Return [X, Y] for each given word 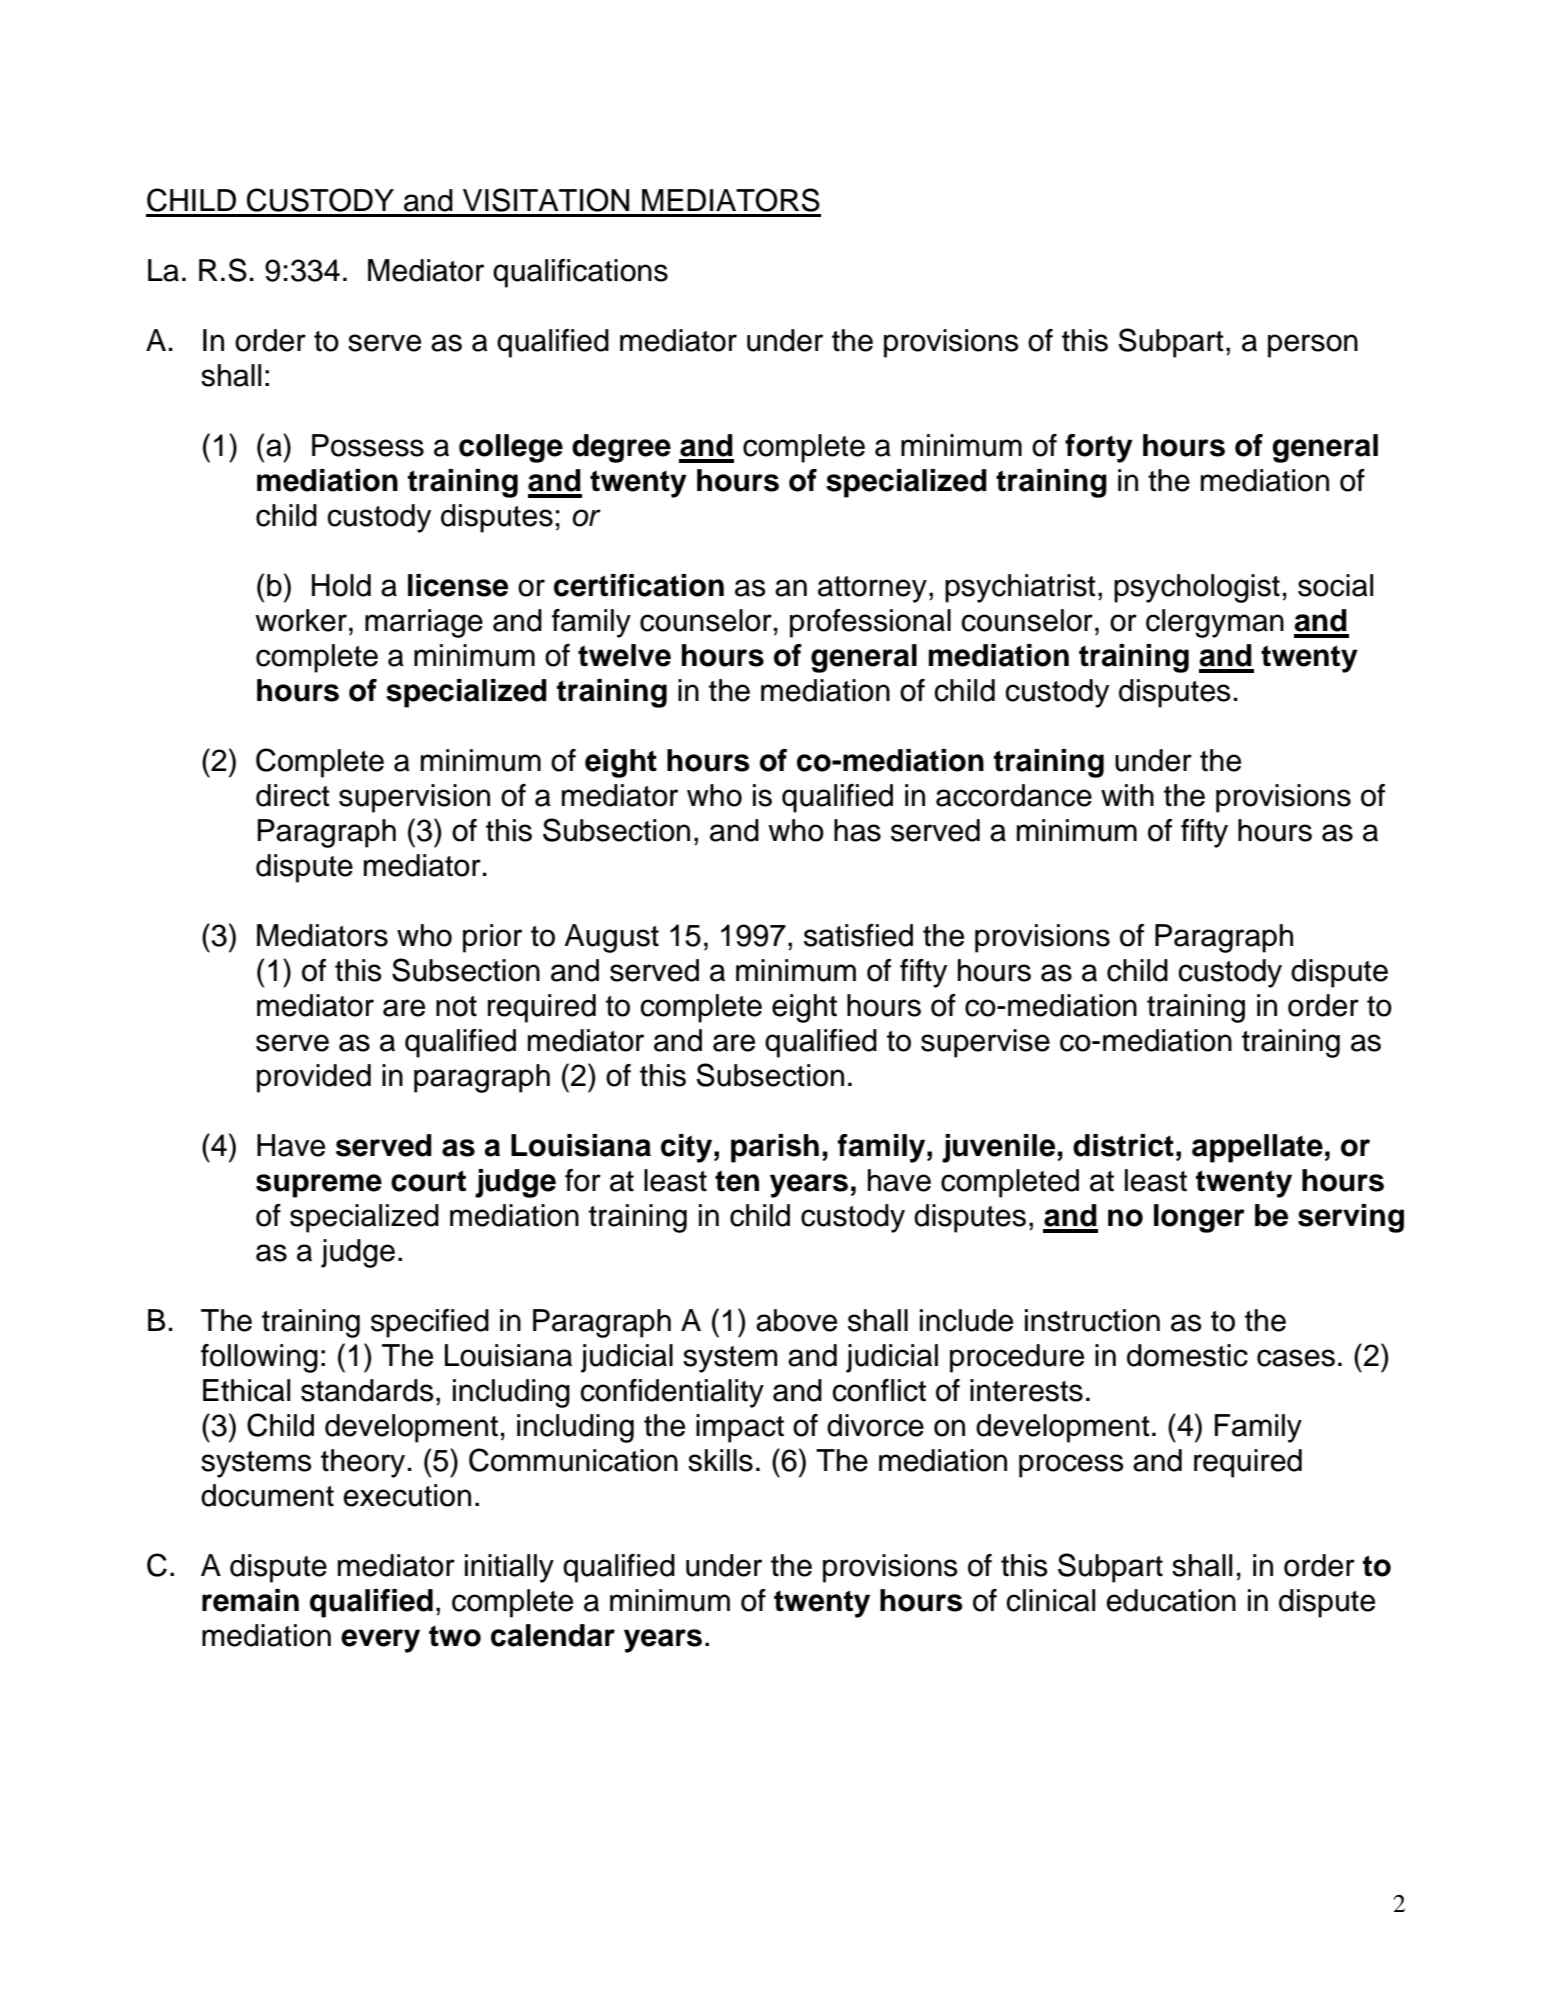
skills [720, 1460]
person [1313, 346]
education [1171, 1600]
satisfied [858, 935]
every [380, 1641]
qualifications [580, 273]
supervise [985, 1043]
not [456, 1006]
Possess [368, 445]
